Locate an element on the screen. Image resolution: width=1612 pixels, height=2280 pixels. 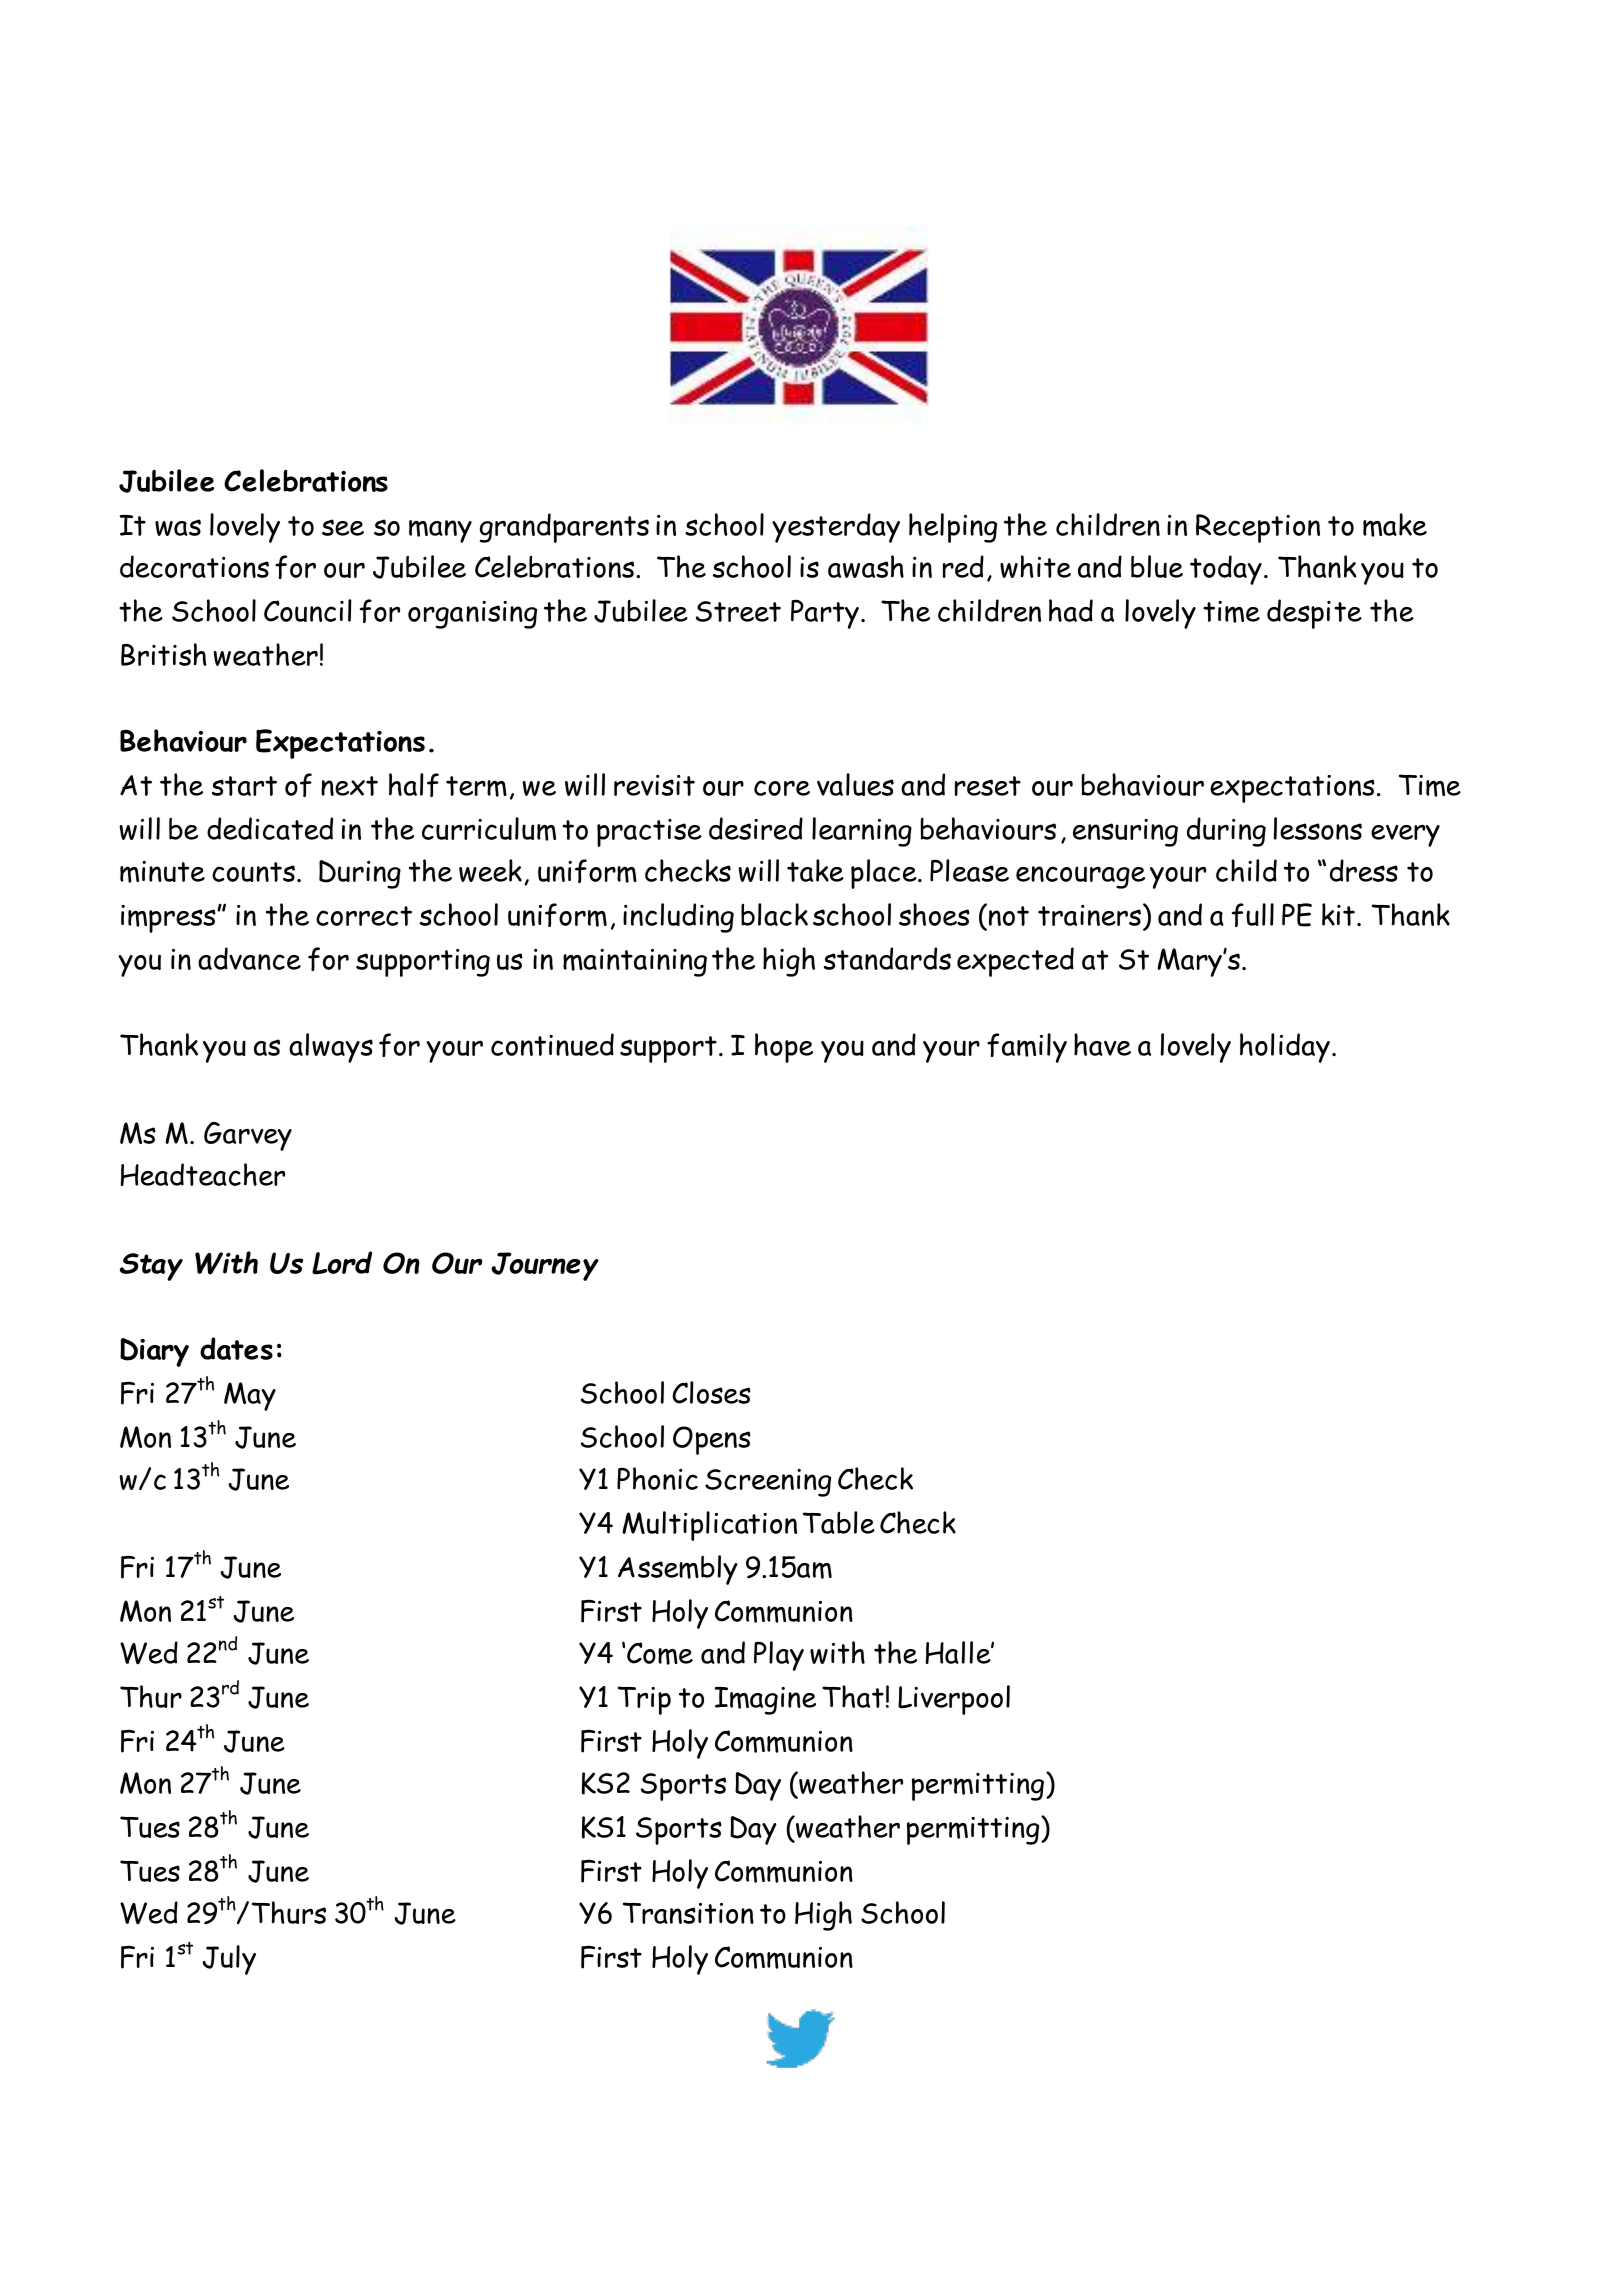
always is located at coordinates (331, 1048).
